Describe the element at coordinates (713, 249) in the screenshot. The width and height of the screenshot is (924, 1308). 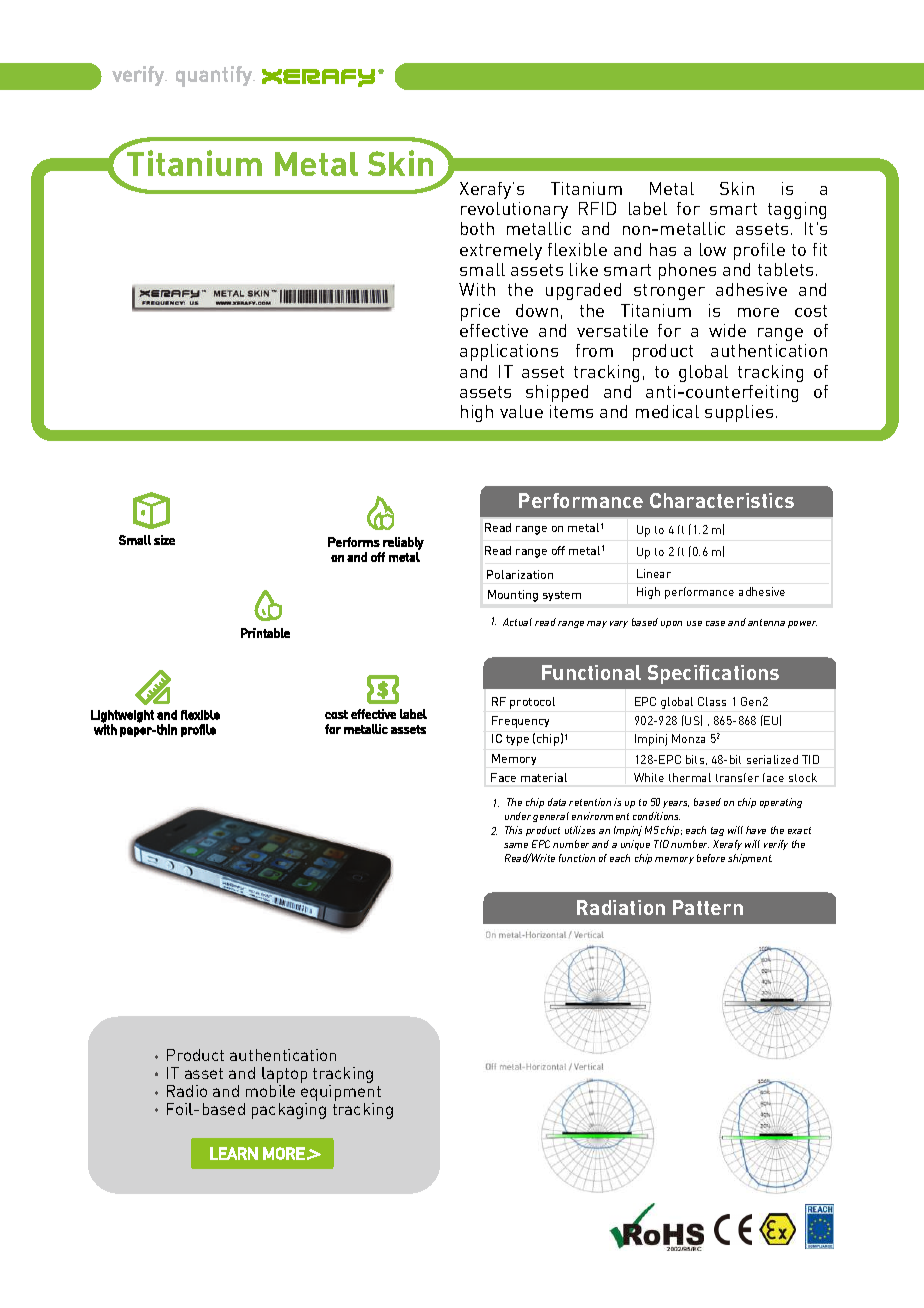
I see `low` at that location.
